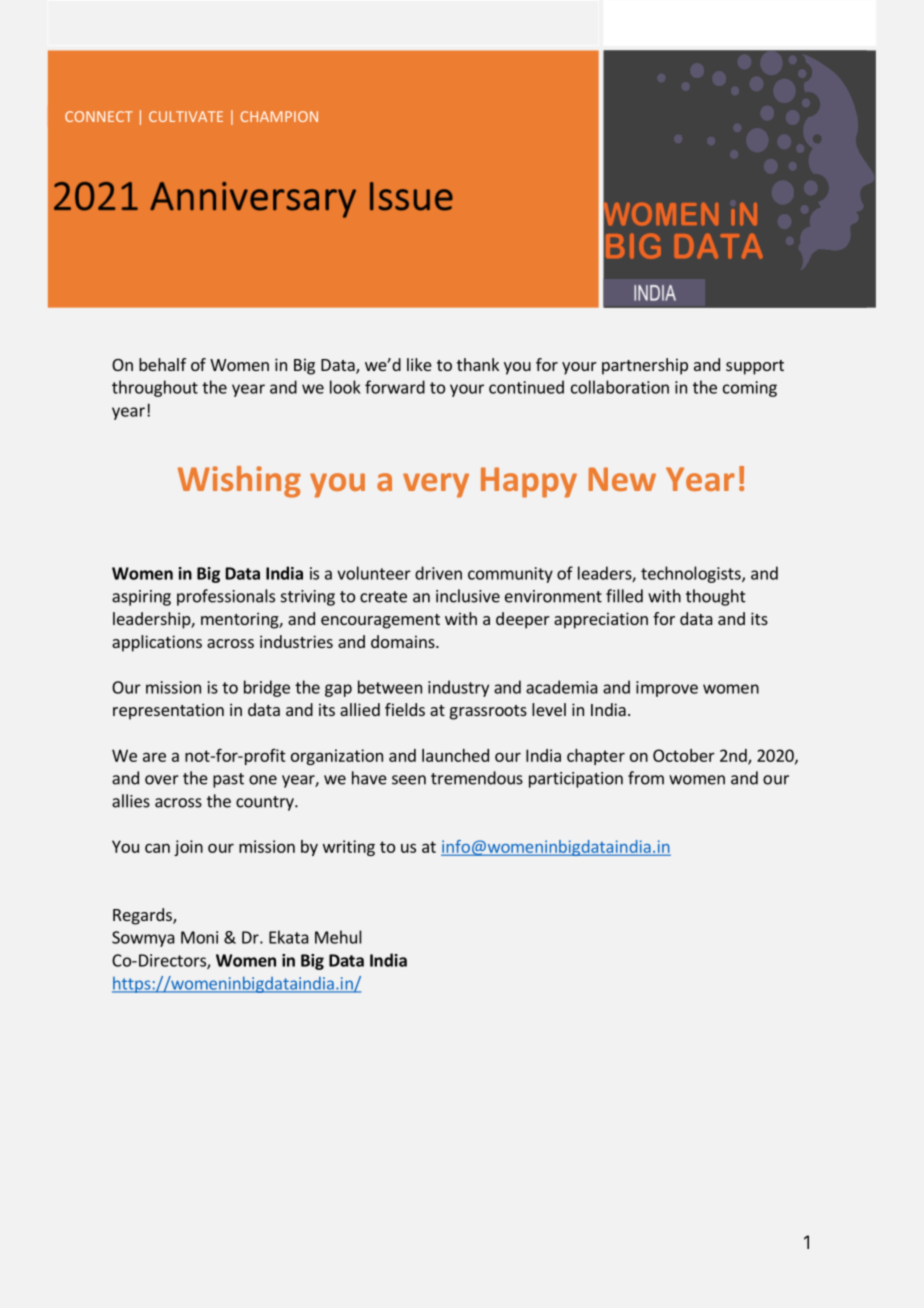 The height and width of the screenshot is (1308, 924). Describe the element at coordinates (143, 916) in the screenshot. I see `Regards` at that location.
